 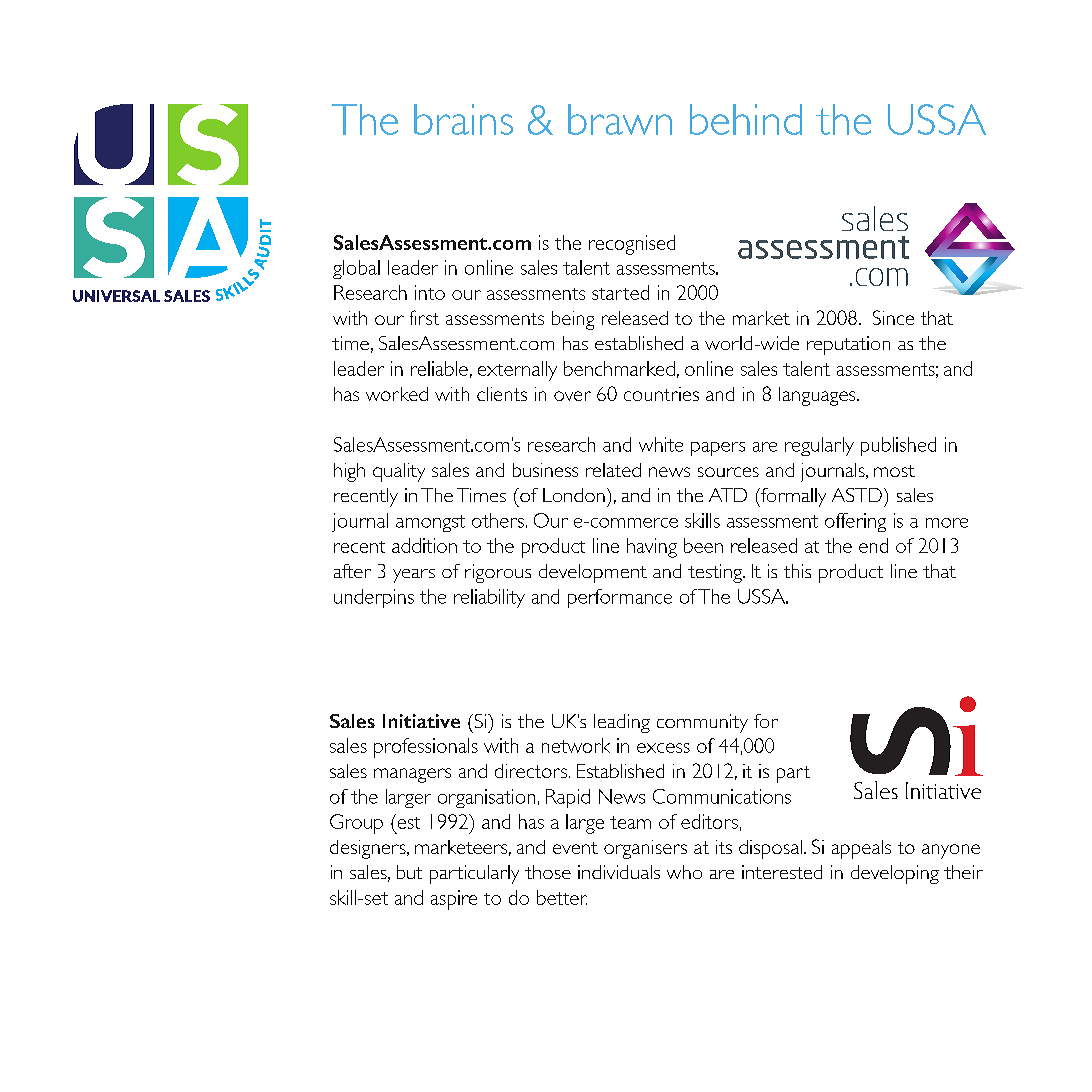 I want to click on but, so click(x=409, y=872).
